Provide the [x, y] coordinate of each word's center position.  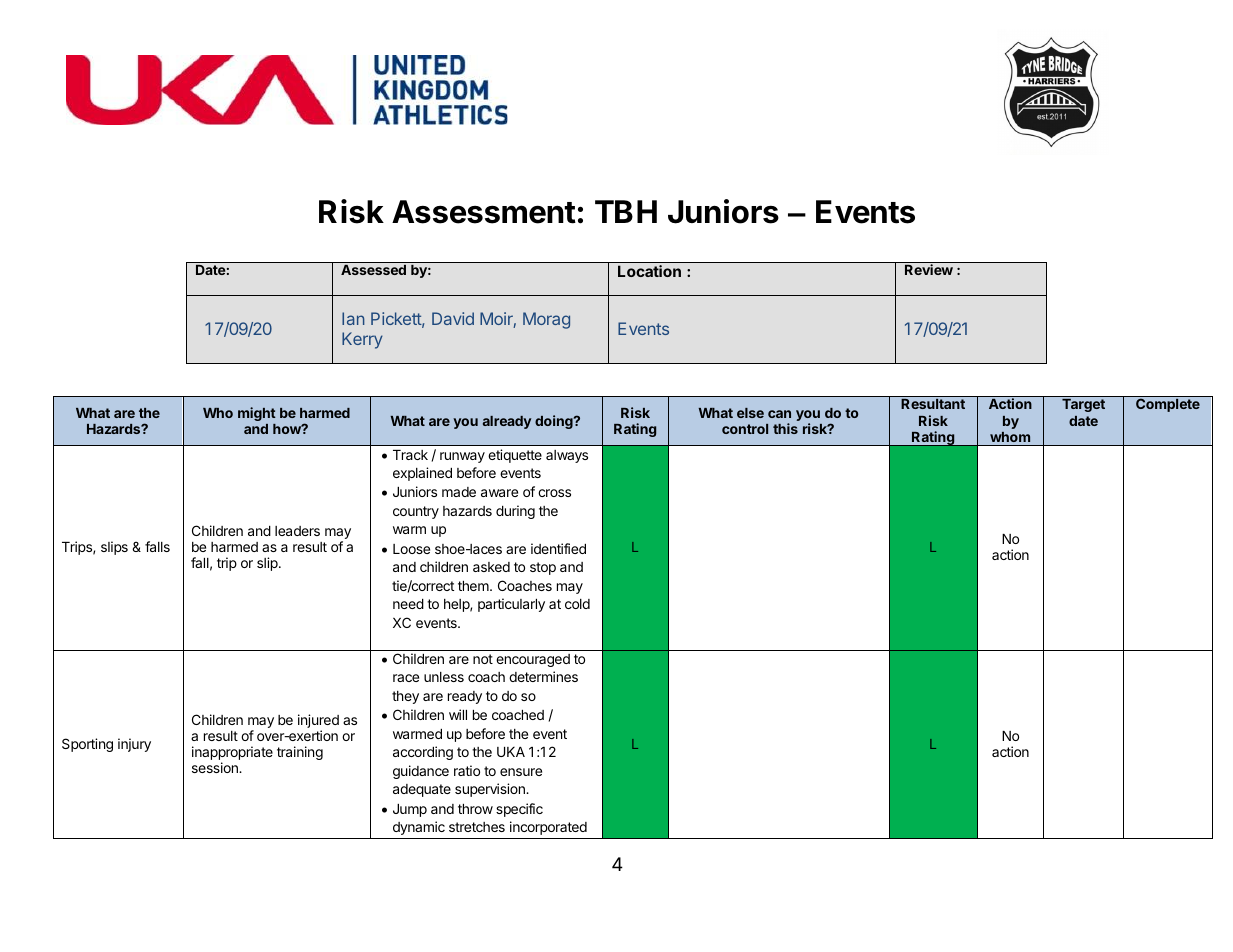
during [515, 512]
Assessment [484, 212]
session [216, 767]
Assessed [373, 270]
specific [519, 810]
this [785, 428]
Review [929, 269]
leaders [297, 531]
